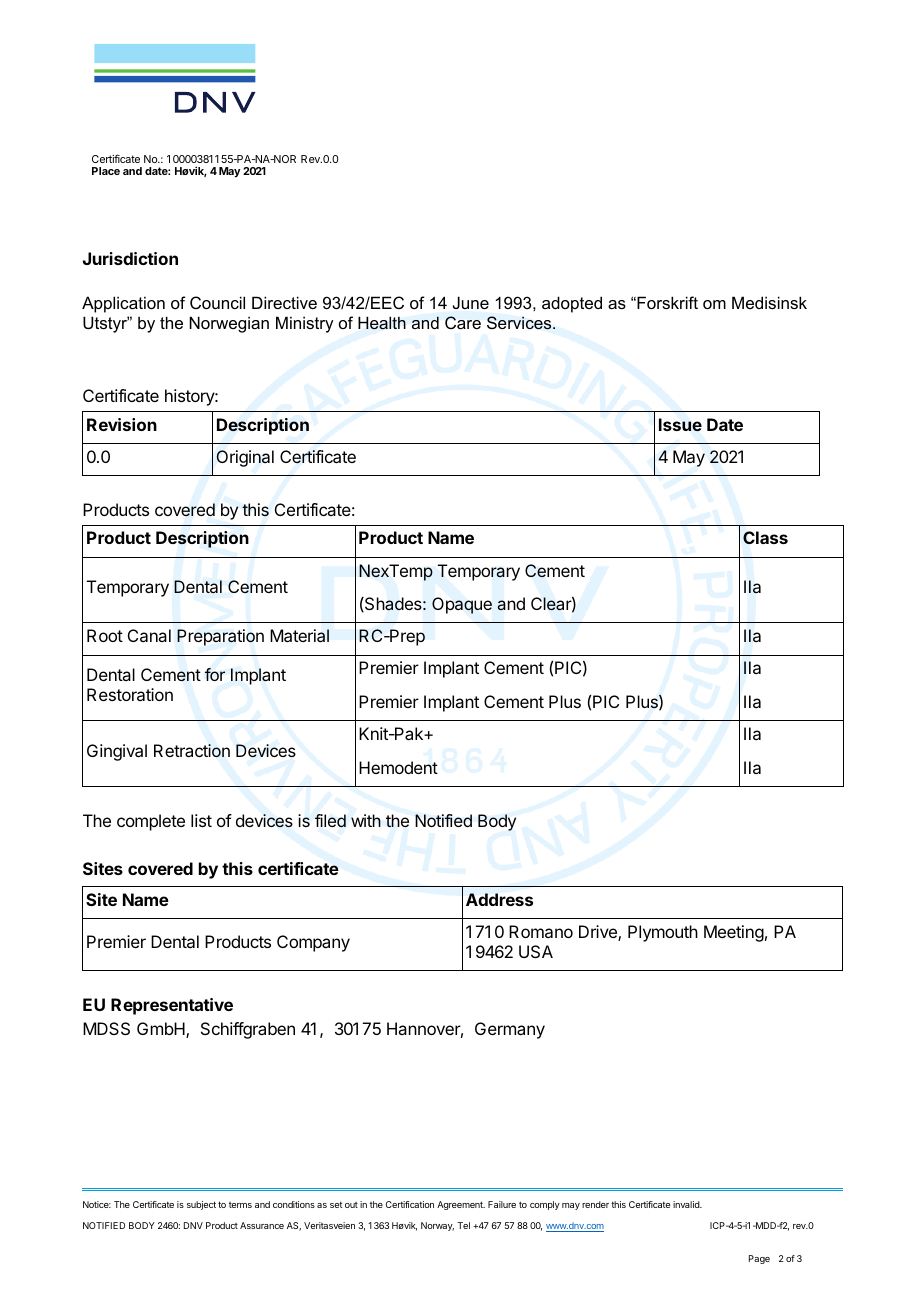 The width and height of the screenshot is (924, 1307). I want to click on June, so click(471, 302).
